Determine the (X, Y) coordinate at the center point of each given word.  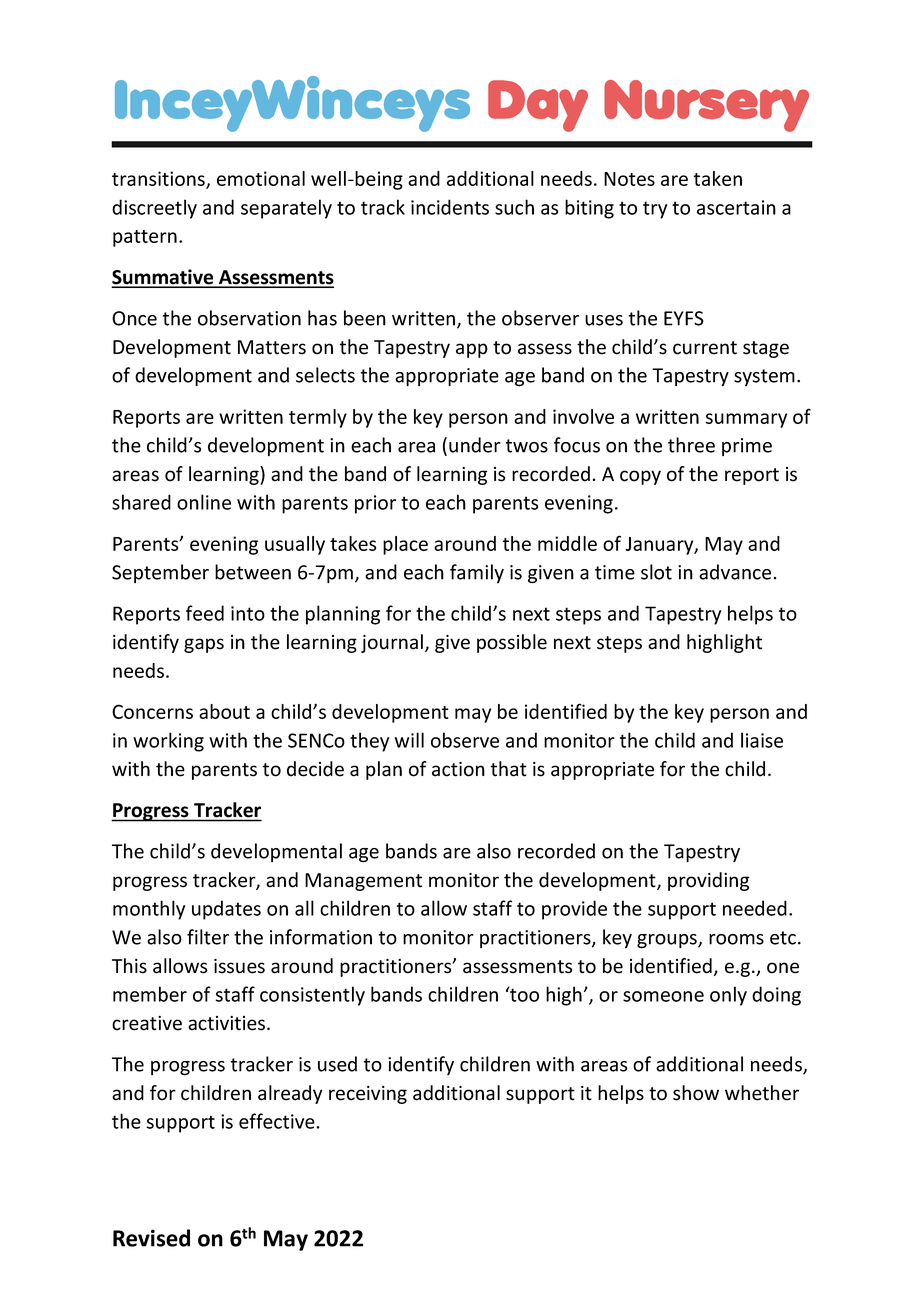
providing (708, 881)
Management (363, 882)
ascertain (736, 207)
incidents (450, 207)
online (204, 502)
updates (226, 910)
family (477, 573)
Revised (151, 1238)
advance (735, 572)
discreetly (154, 209)
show (696, 1093)
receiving (368, 1095)
